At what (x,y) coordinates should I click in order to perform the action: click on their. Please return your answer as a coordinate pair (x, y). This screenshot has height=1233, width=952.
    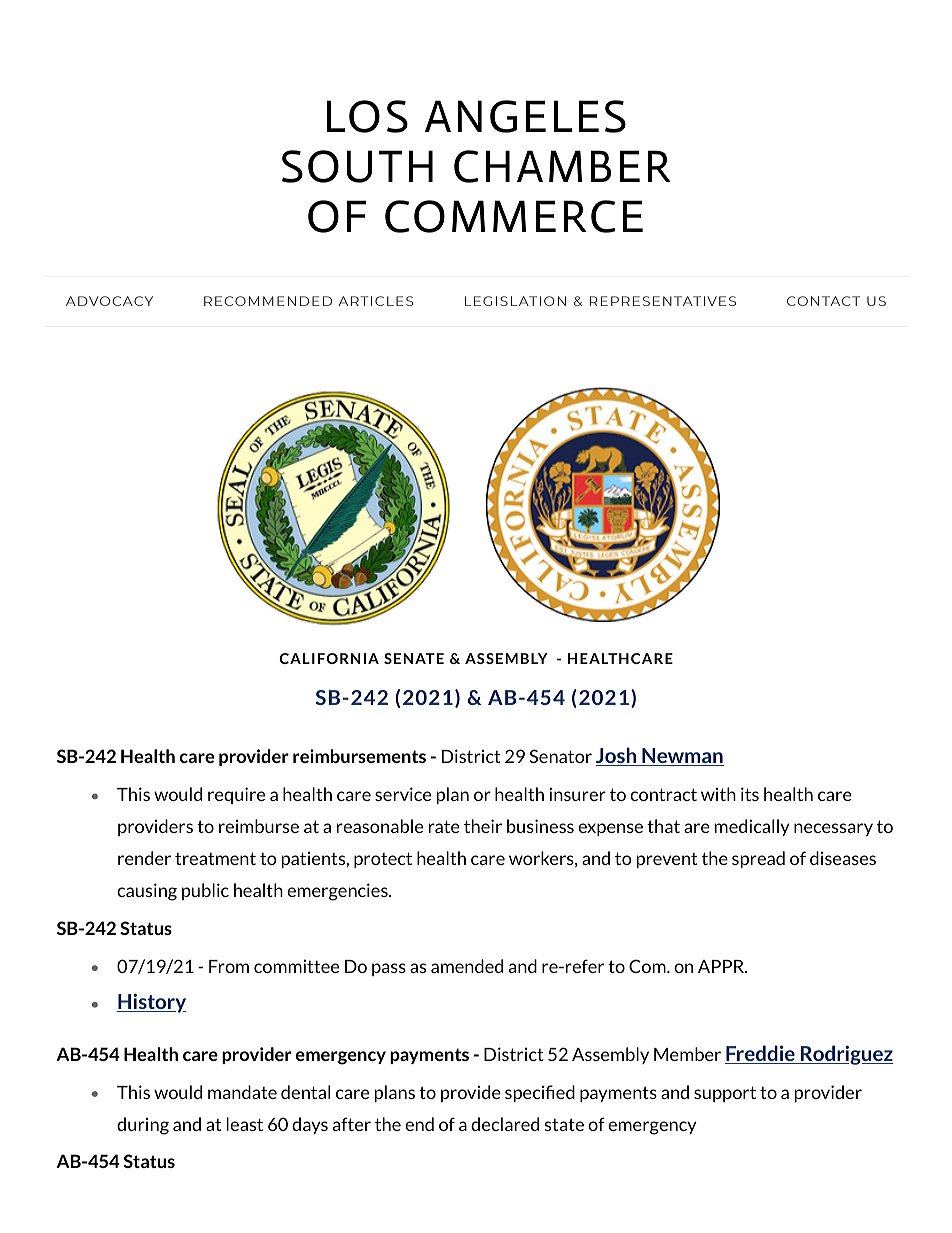
    Looking at the image, I should click on (483, 826).
